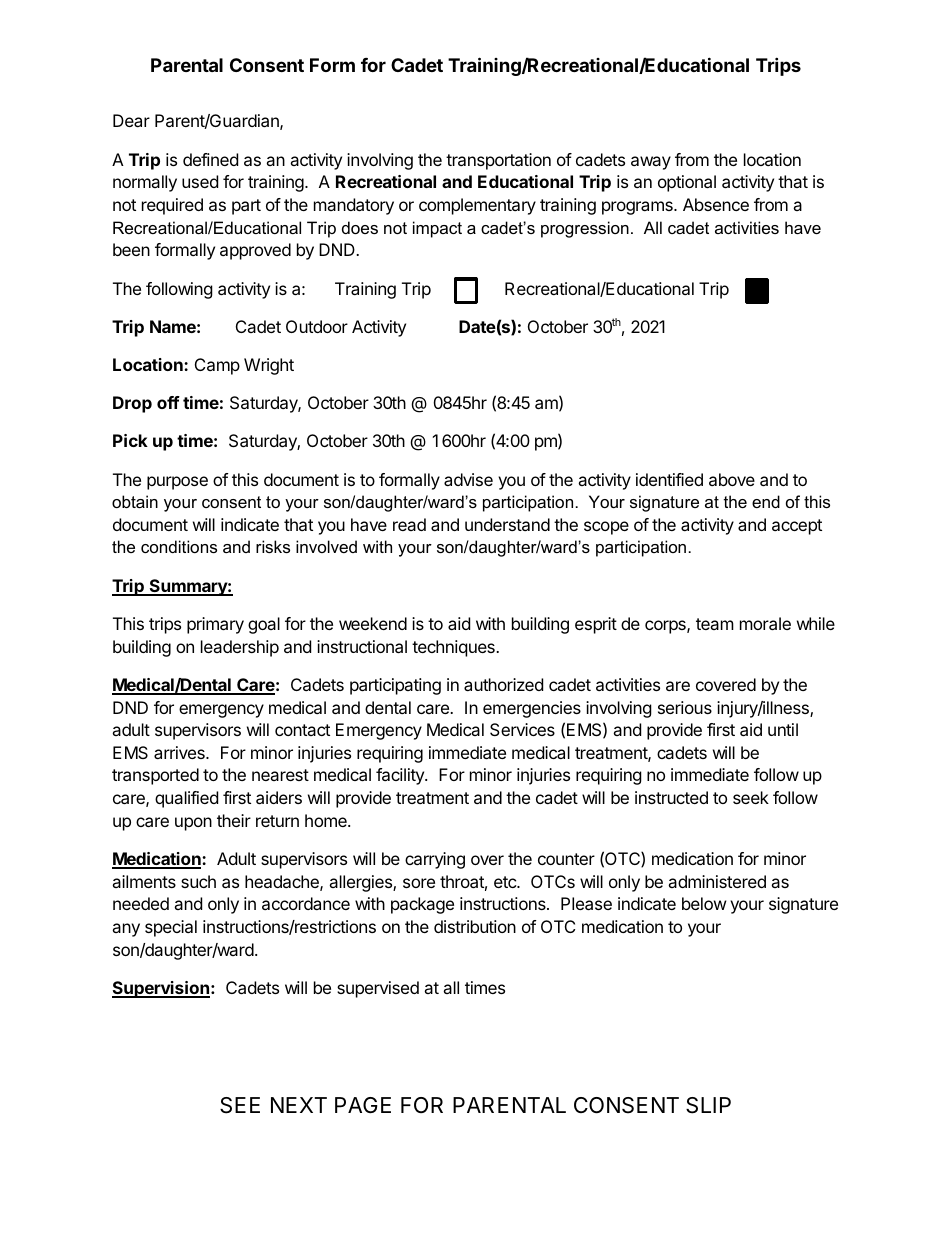  I want to click on seek, so click(751, 797).
